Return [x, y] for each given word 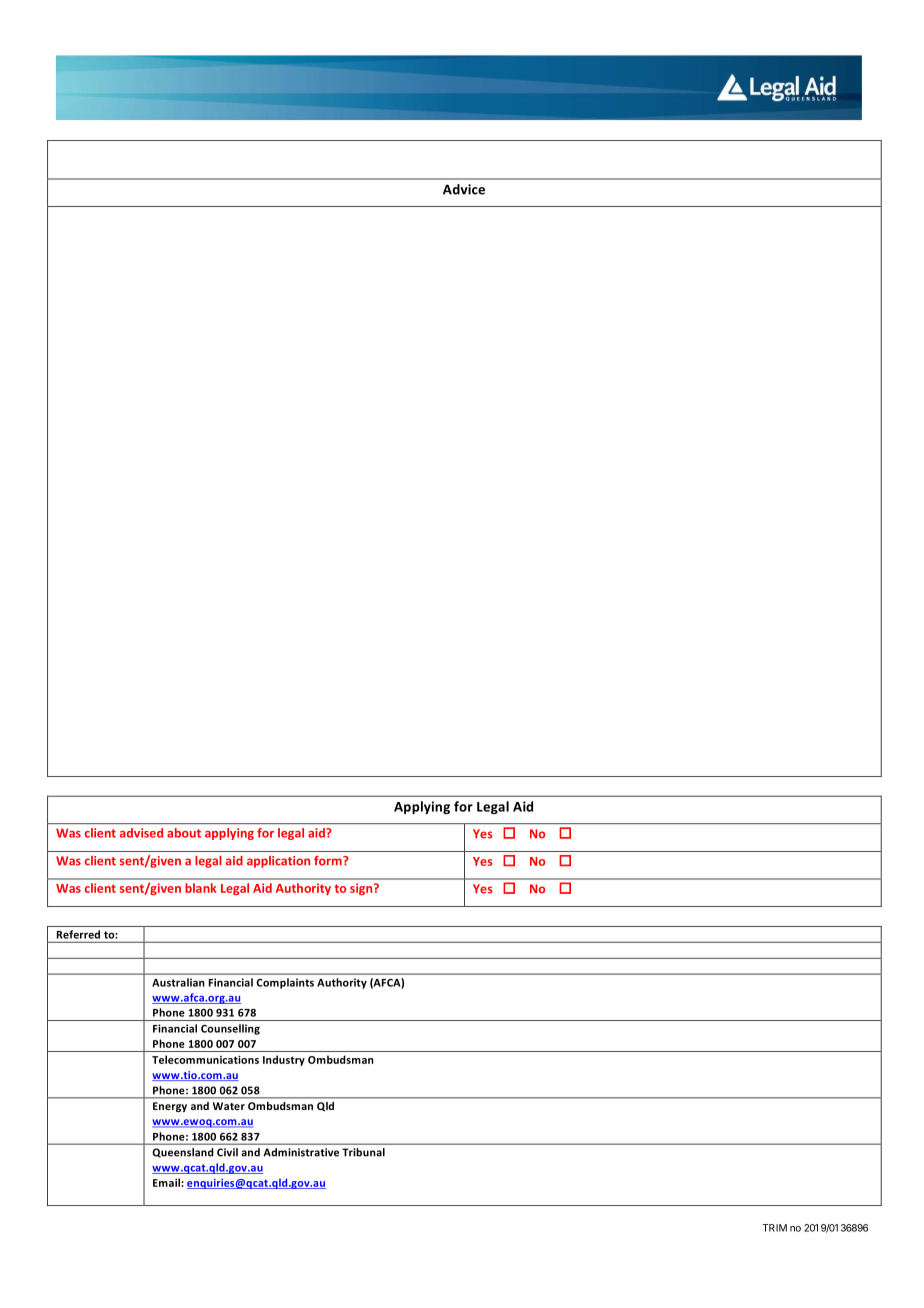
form [329, 861]
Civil [227, 1152]
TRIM [774, 1228]
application [278, 862]
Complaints [285, 983]
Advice [464, 189]
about [184, 833]
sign [362, 889]
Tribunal [363, 1152]
